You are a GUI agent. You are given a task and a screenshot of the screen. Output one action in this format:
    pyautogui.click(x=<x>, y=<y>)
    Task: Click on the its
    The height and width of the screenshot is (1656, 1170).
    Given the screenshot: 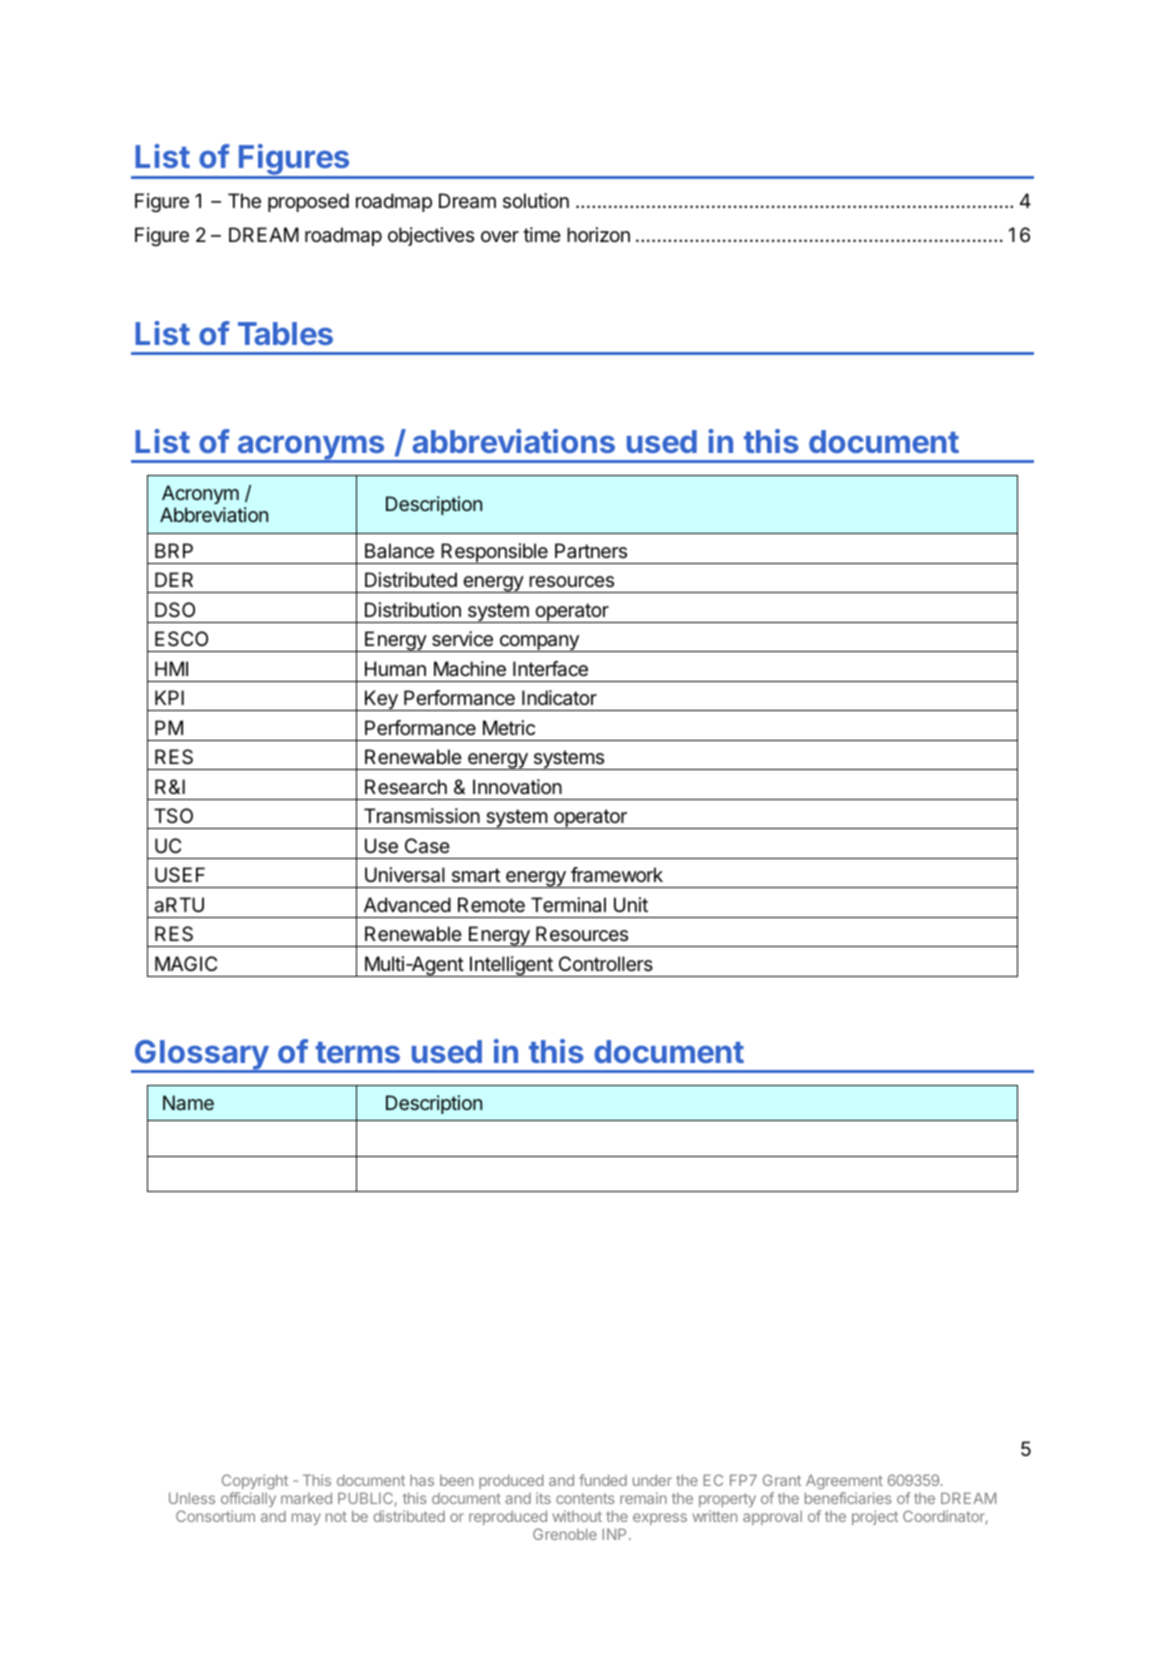 What is the action you would take?
    pyautogui.click(x=543, y=1498)
